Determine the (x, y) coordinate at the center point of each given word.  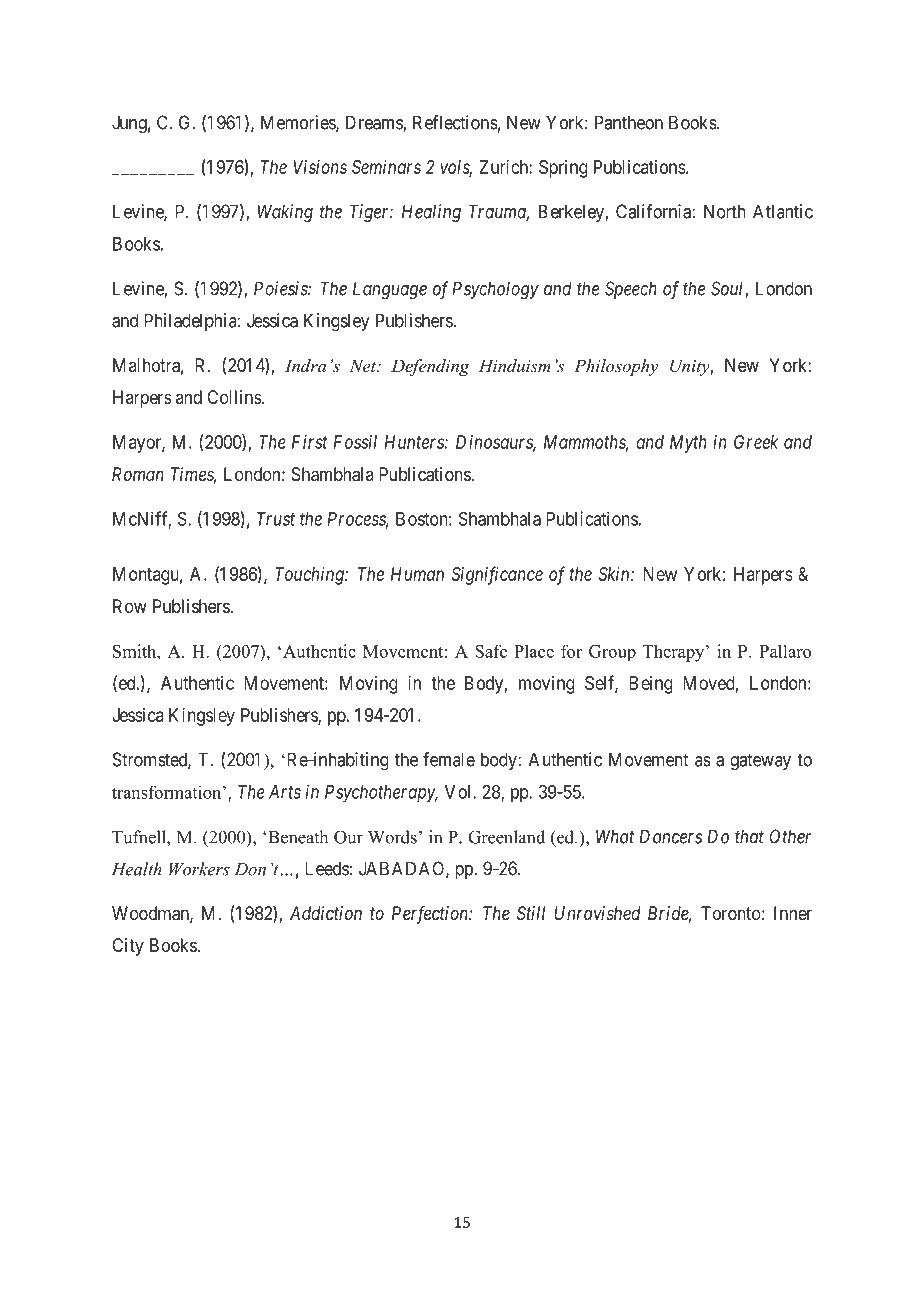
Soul (728, 289)
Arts (285, 792)
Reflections (455, 122)
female (449, 759)
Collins (234, 397)
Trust (276, 519)
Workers (199, 869)
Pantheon (629, 122)
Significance (497, 575)
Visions (320, 167)
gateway (760, 762)
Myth (688, 444)
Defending (430, 367)
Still (531, 913)
